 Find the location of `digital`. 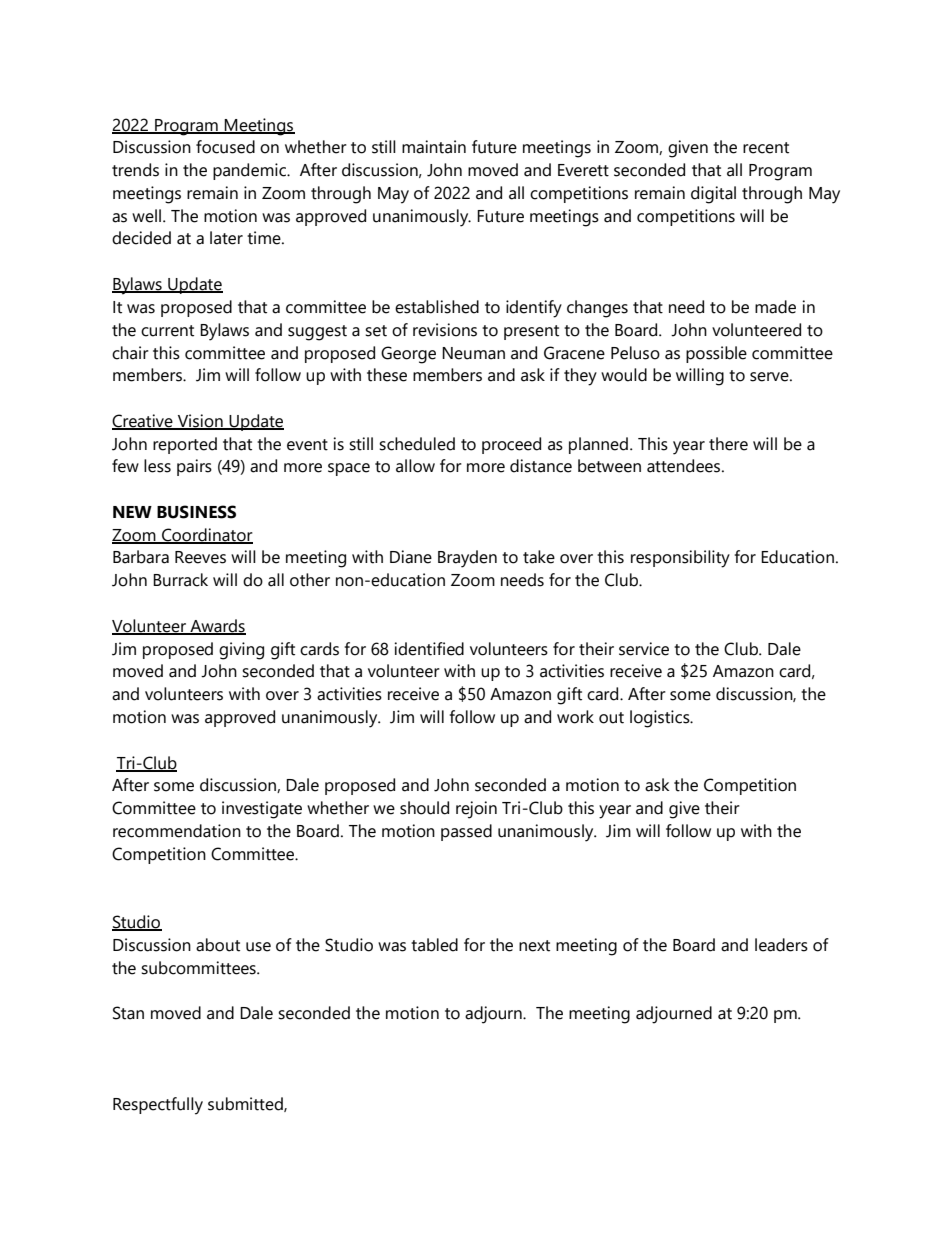

digital is located at coordinates (713, 195).
